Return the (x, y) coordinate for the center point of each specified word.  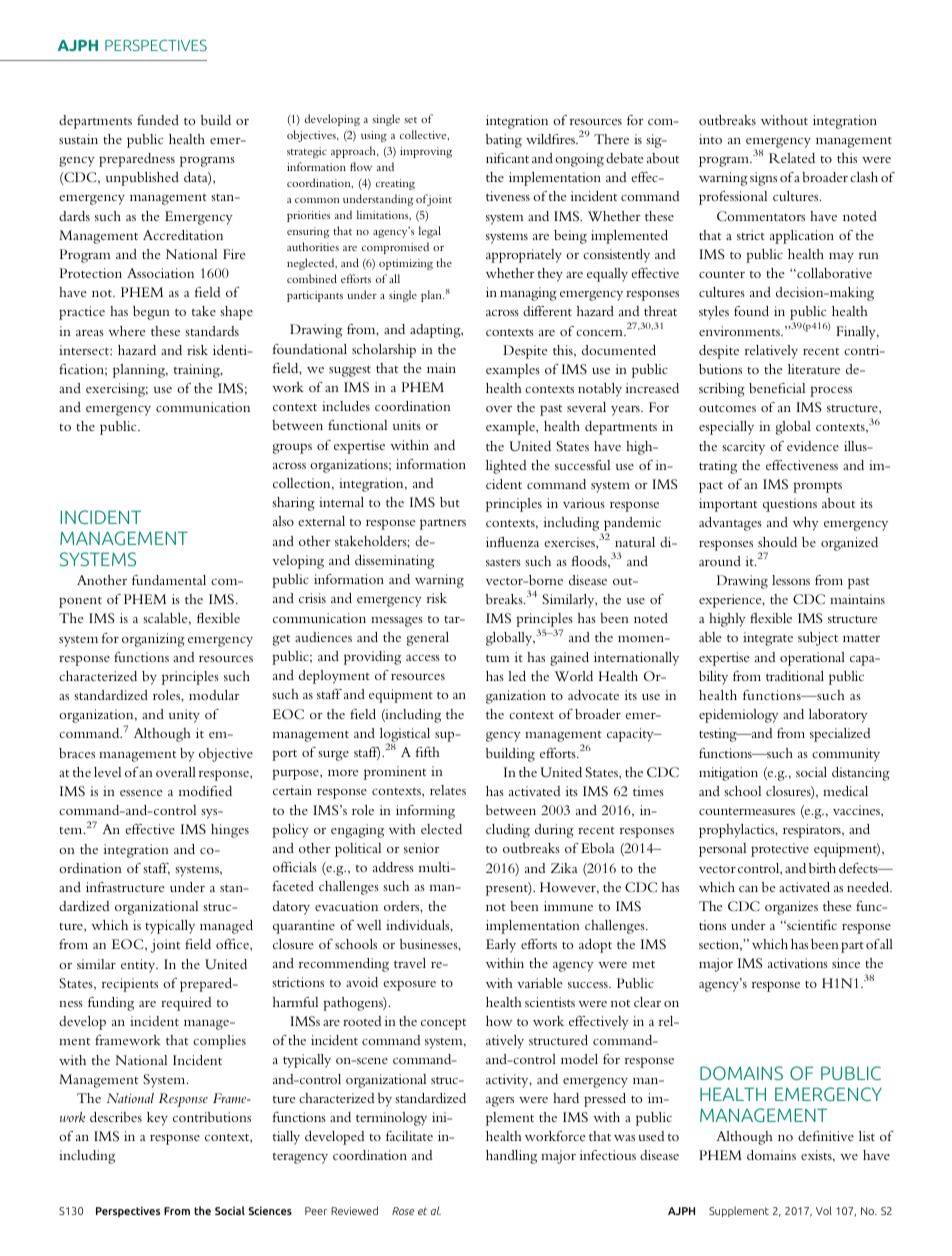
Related (792, 158)
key (157, 1119)
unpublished (142, 179)
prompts (817, 487)
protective (780, 850)
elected (441, 829)
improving (426, 152)
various (584, 503)
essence (141, 793)
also (283, 521)
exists (817, 1156)
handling (511, 1157)
